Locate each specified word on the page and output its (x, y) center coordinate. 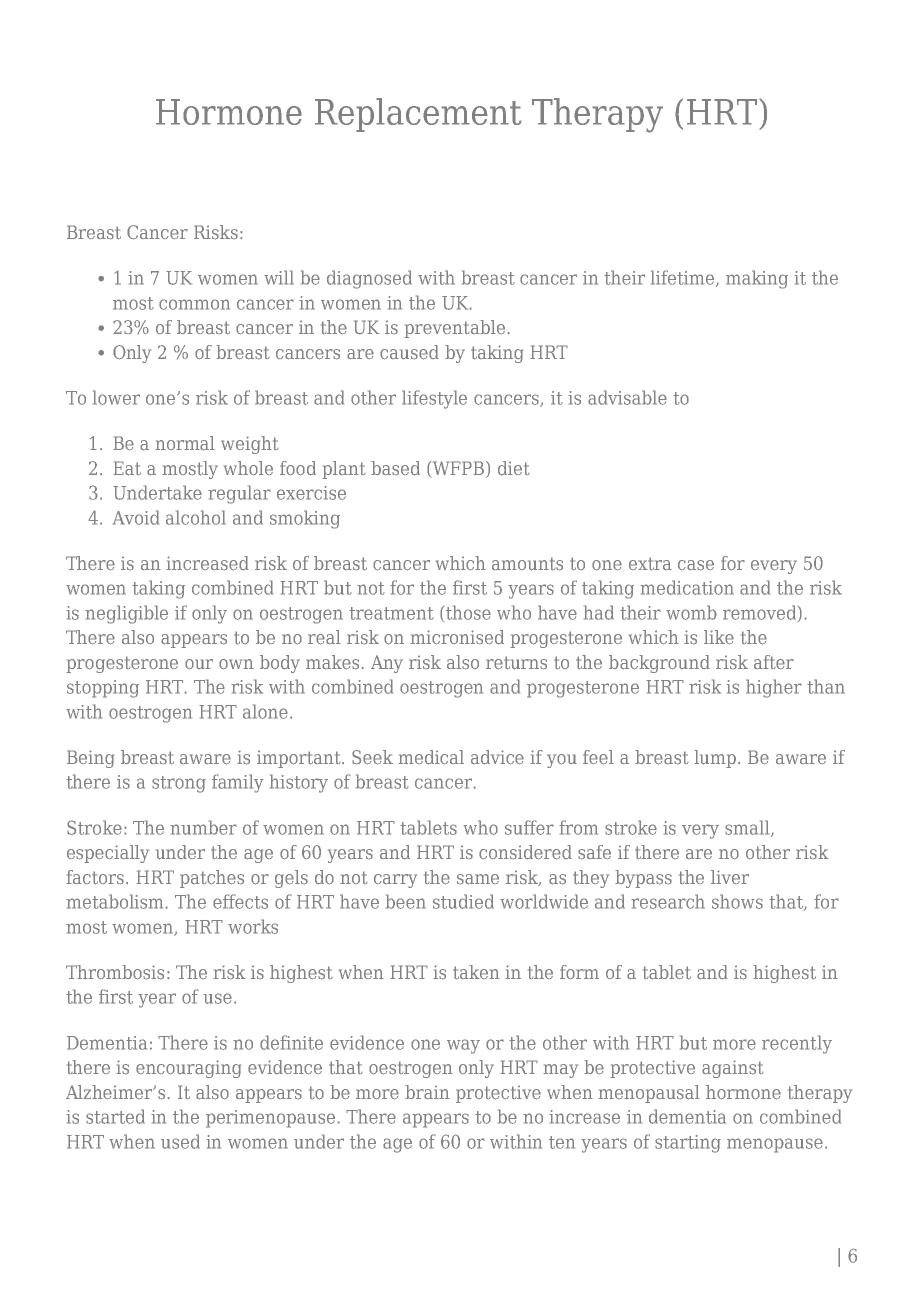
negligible (126, 614)
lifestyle (434, 399)
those (468, 612)
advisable (627, 397)
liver (730, 877)
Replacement (418, 115)
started (115, 1116)
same (478, 879)
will (279, 277)
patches (212, 879)
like (719, 637)
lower (116, 397)
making (757, 279)
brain (427, 1092)
